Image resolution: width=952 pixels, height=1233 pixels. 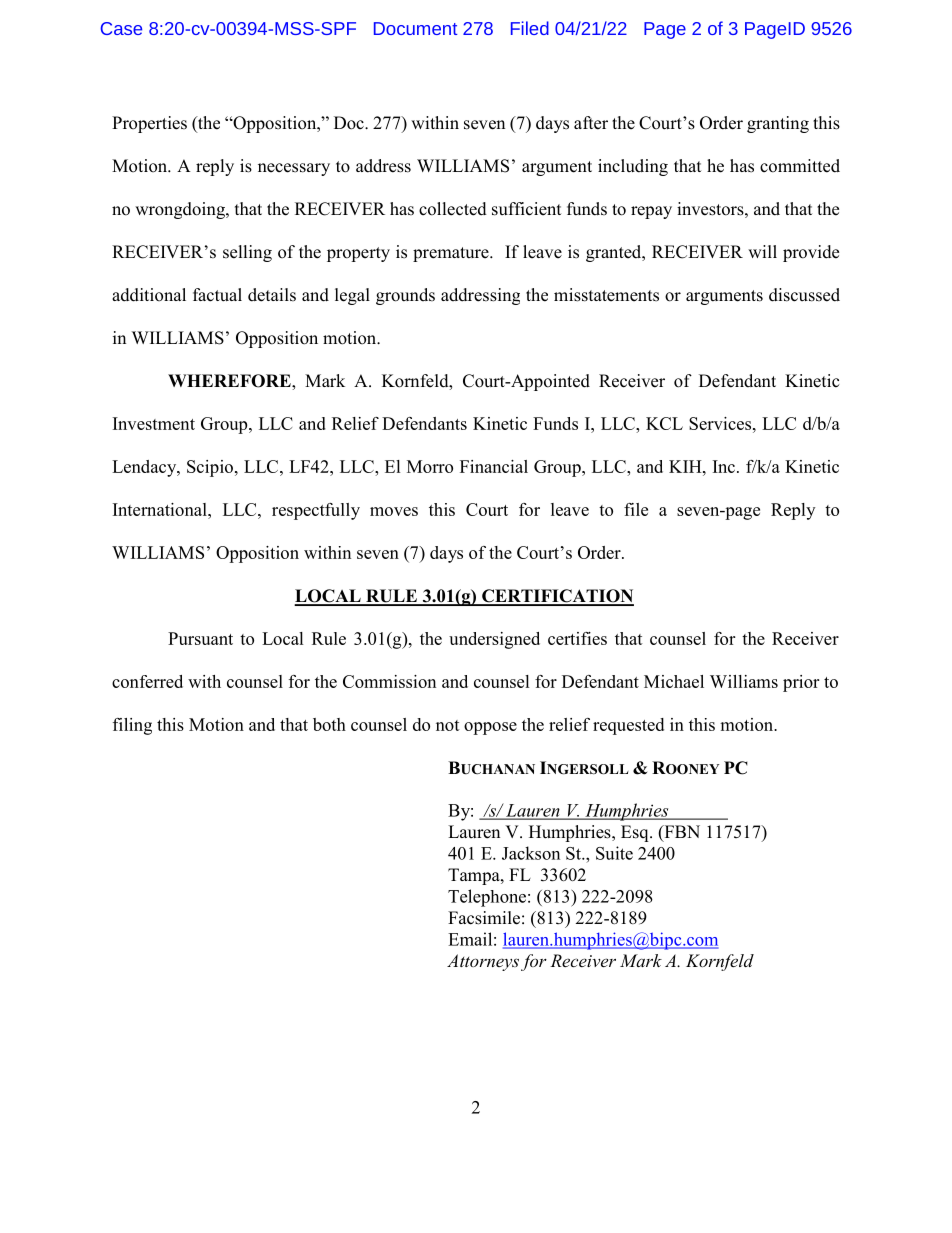 What do you see at coordinates (415, 28) in the document?
I see `Document` at bounding box center [415, 28].
